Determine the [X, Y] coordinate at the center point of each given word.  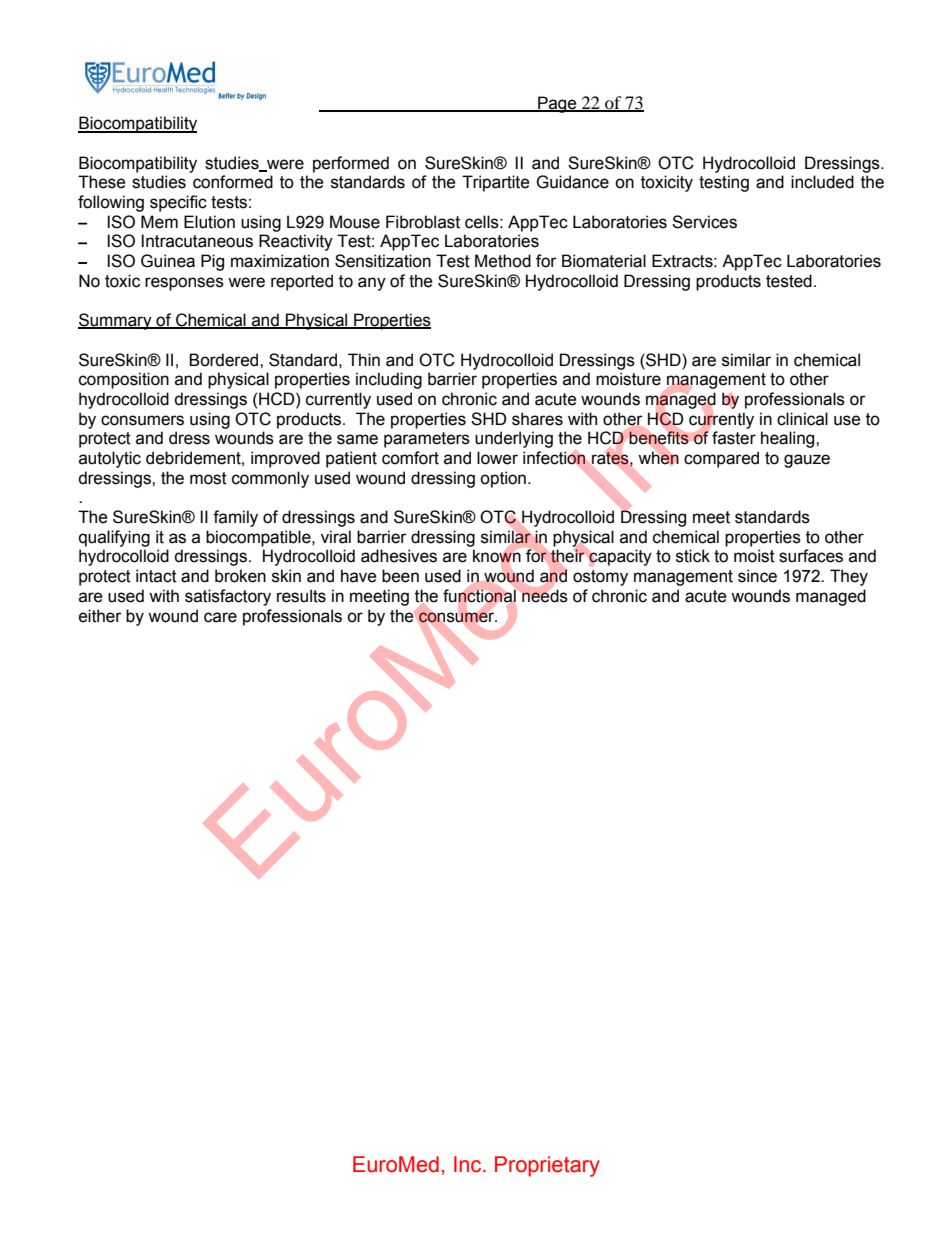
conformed [233, 182]
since [757, 576]
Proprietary [547, 1166]
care [220, 617]
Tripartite [495, 183]
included [822, 182]
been [400, 576]
